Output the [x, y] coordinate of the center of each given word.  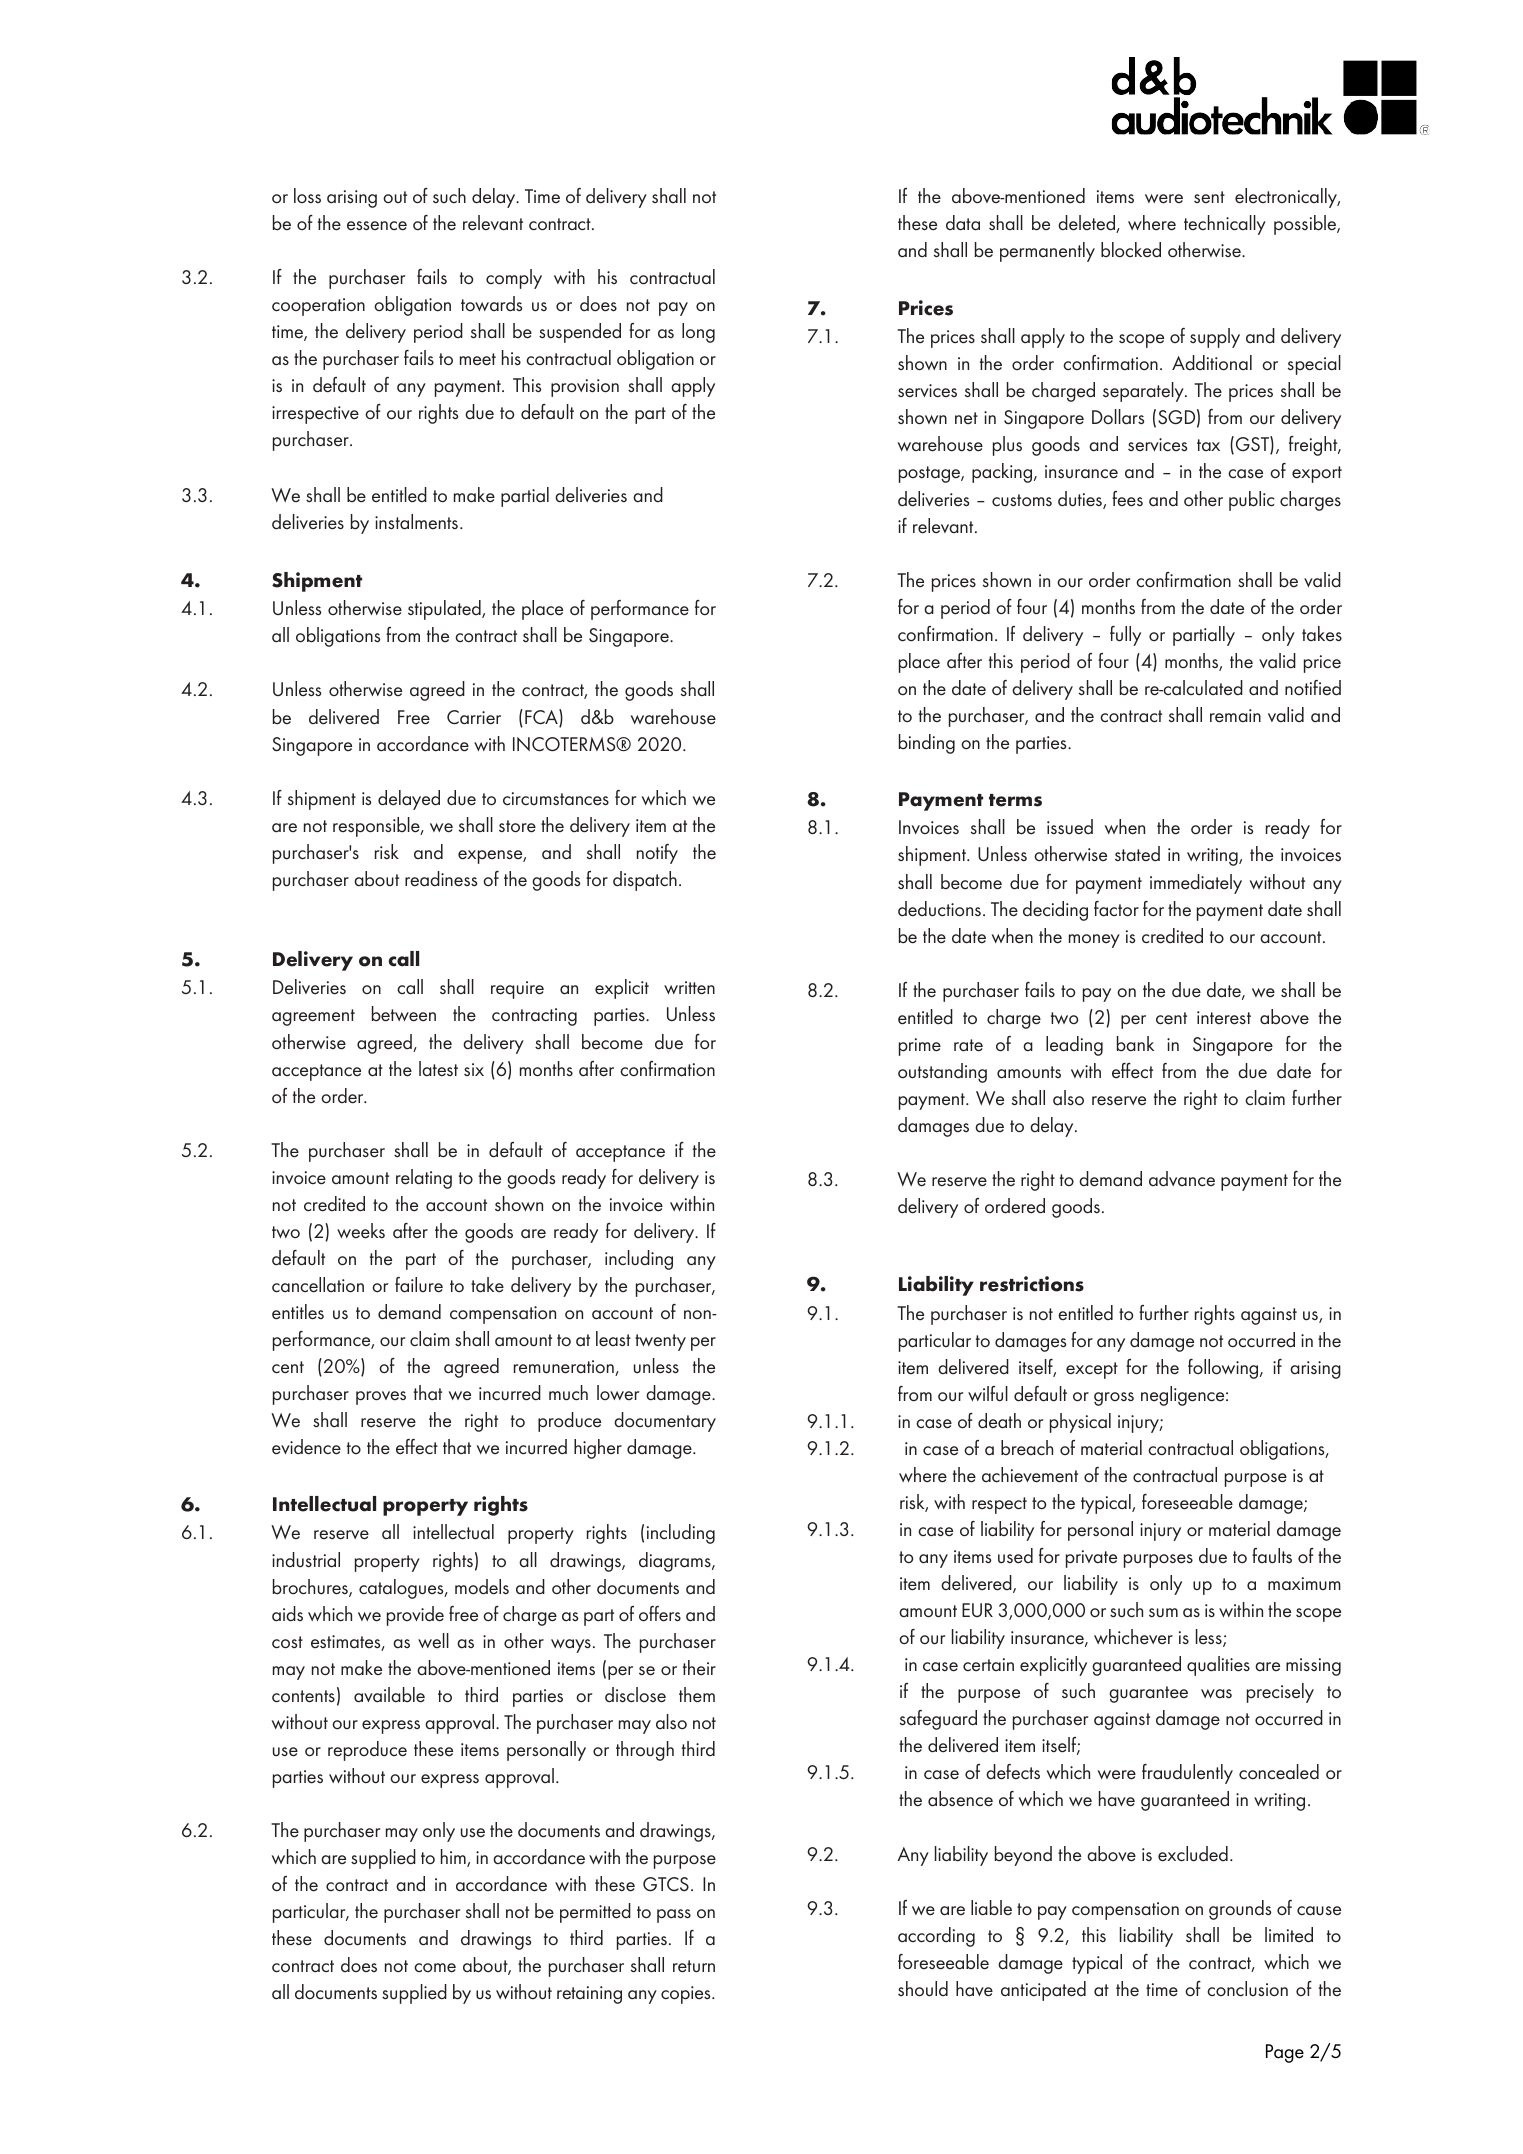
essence [377, 226]
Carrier [474, 717]
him [454, 1858]
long [698, 333]
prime [920, 1047]
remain [1235, 716]
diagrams [676, 1562]
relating [424, 1179]
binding [927, 744]
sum [1163, 1612]
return [694, 1966]
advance [1182, 1179]
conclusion [1247, 1989]
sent [1209, 197]
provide [415, 1616]
